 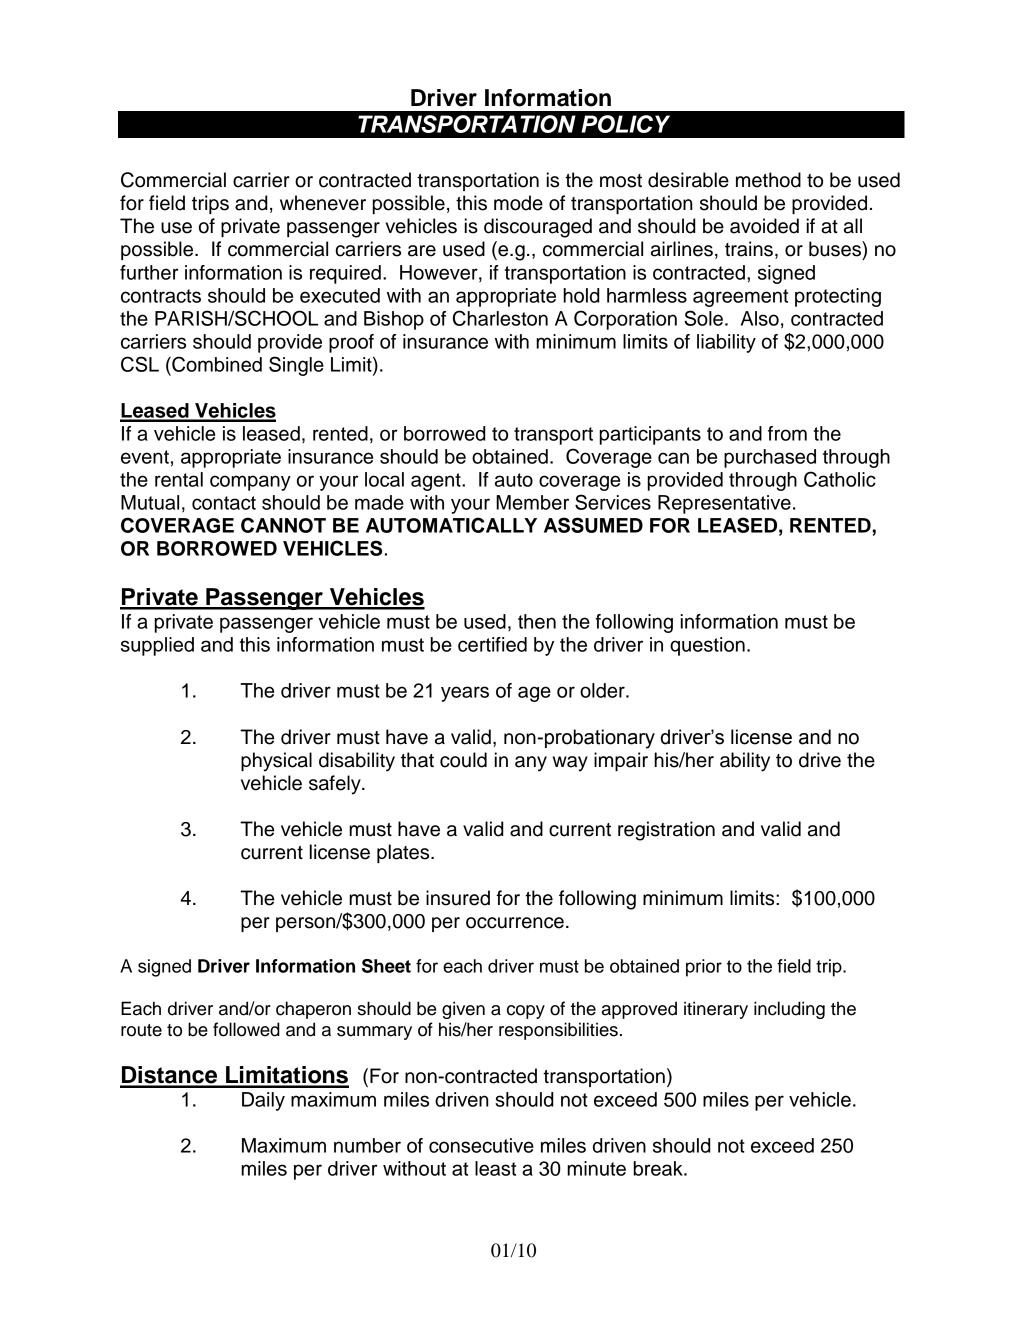 What do you see at coordinates (532, 502) in the image?
I see `Member` at bounding box center [532, 502].
